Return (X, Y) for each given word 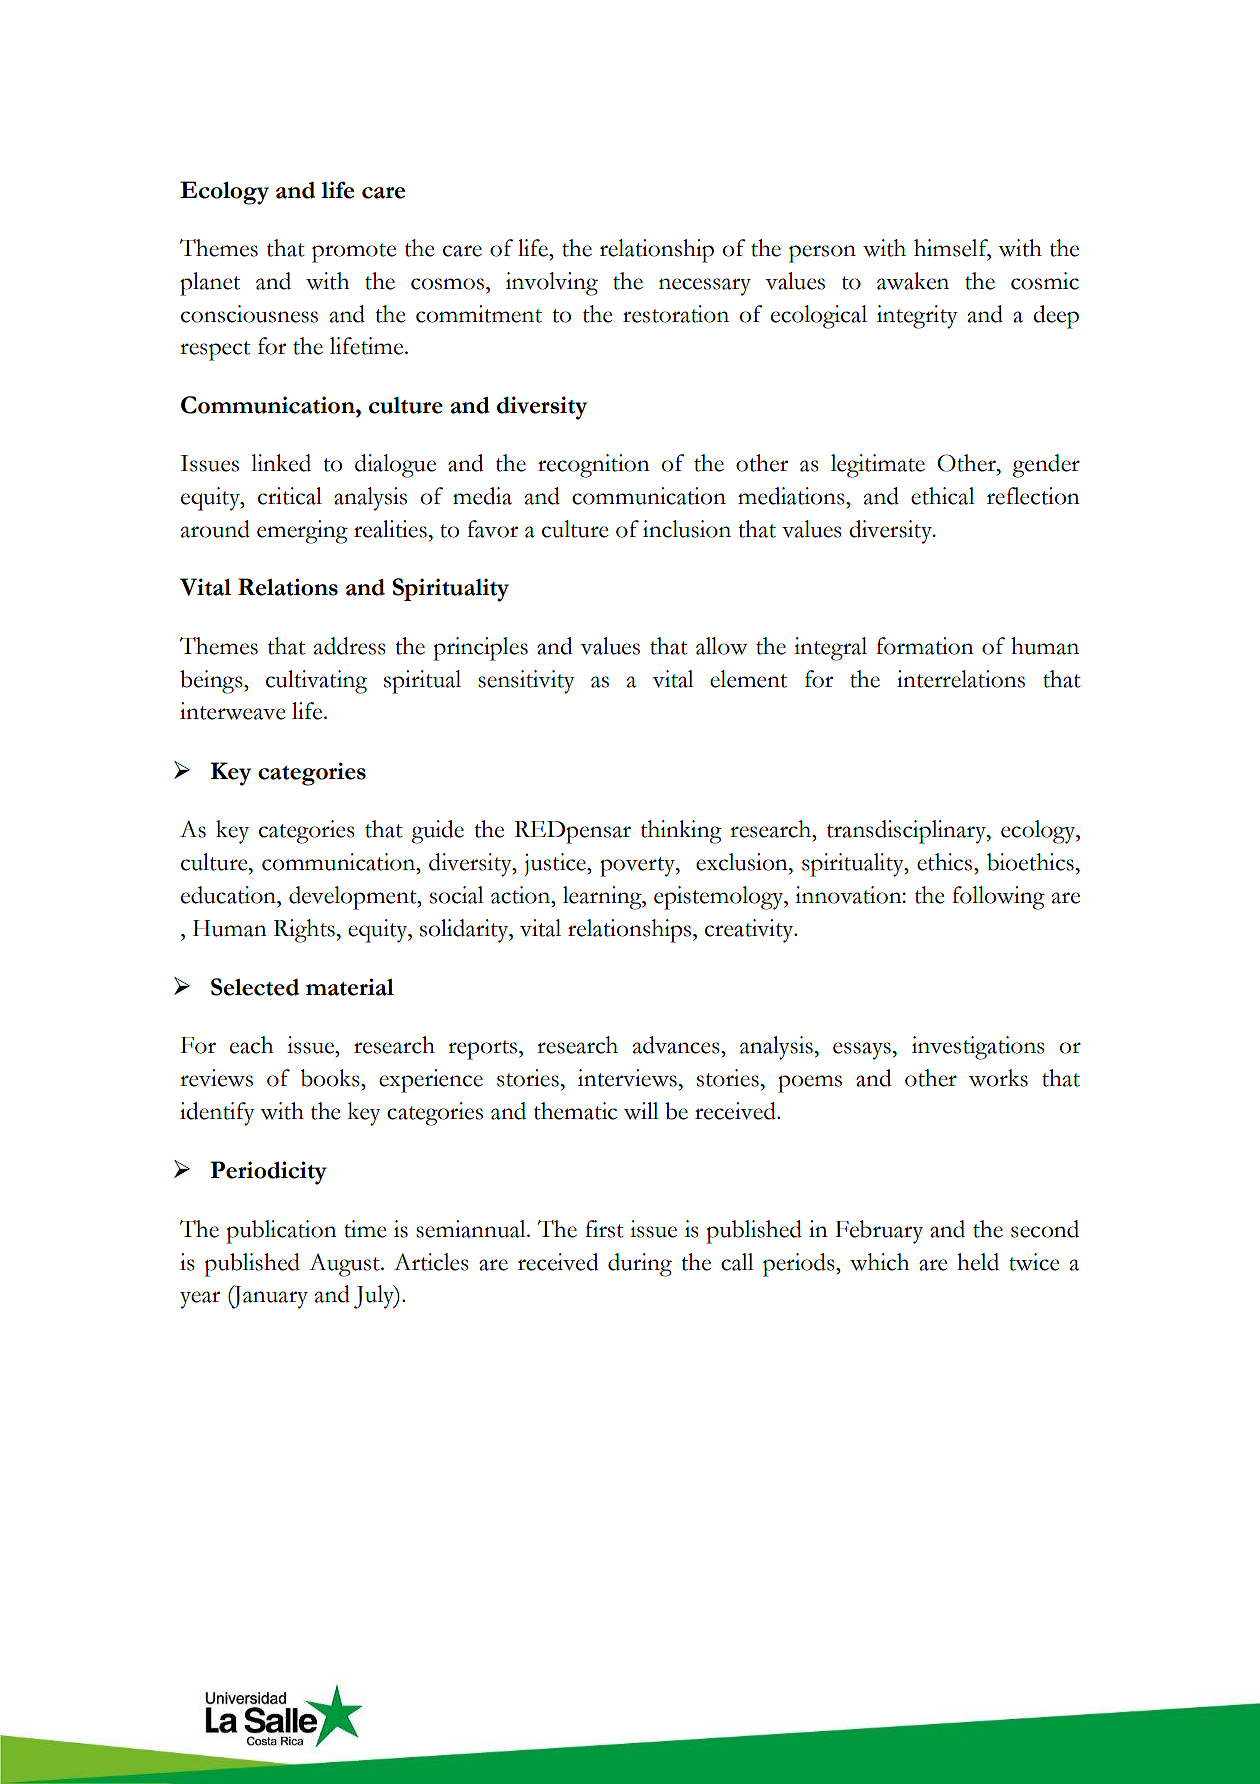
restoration (676, 314)
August (345, 1265)
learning (603, 898)
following (998, 898)
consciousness (249, 314)
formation (925, 646)
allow (722, 646)
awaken (913, 281)
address (350, 646)
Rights (304, 931)
